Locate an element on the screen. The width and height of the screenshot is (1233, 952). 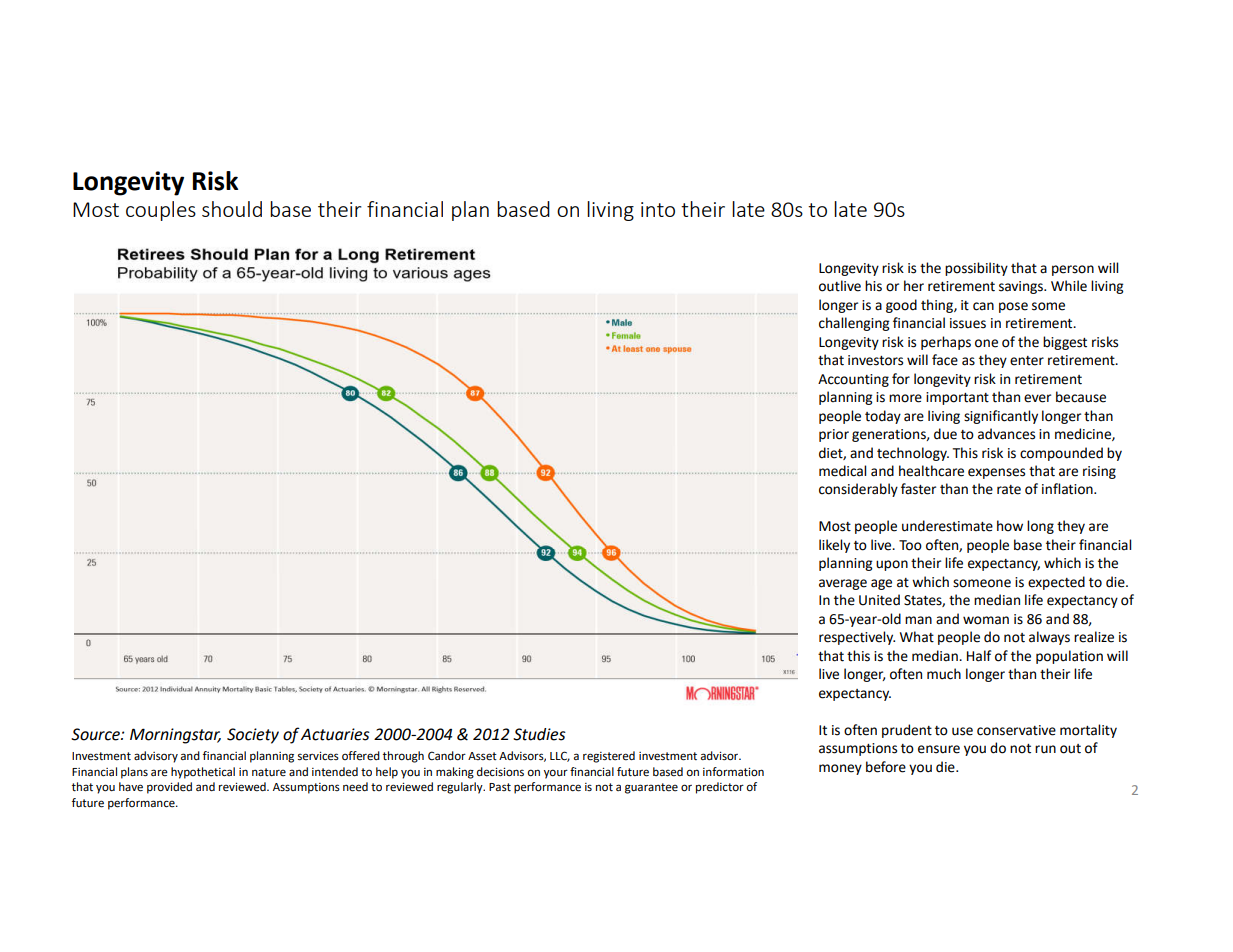
prior is located at coordinates (834, 435).
